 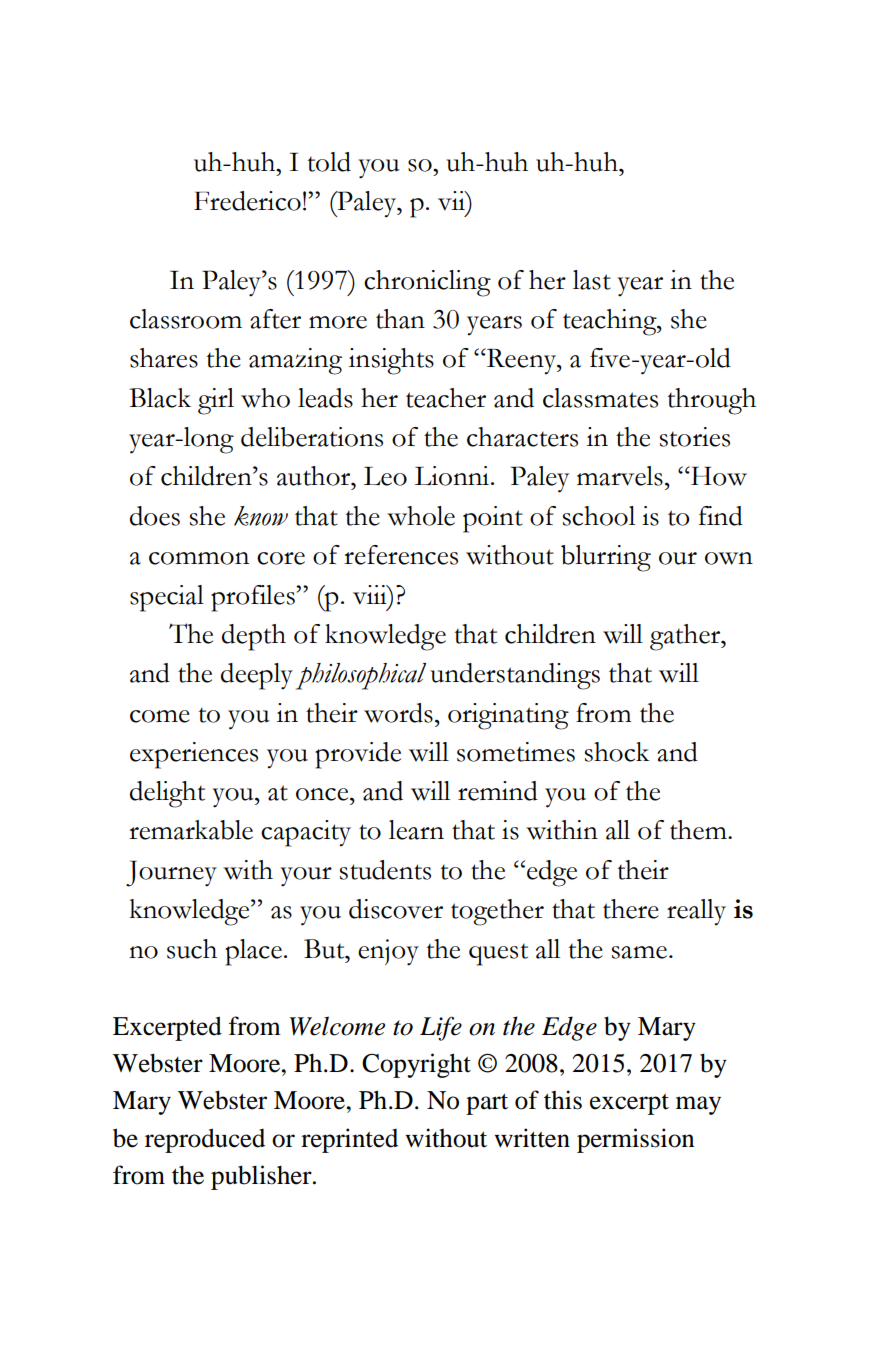 I want to click on discover, so click(x=396, y=909).
